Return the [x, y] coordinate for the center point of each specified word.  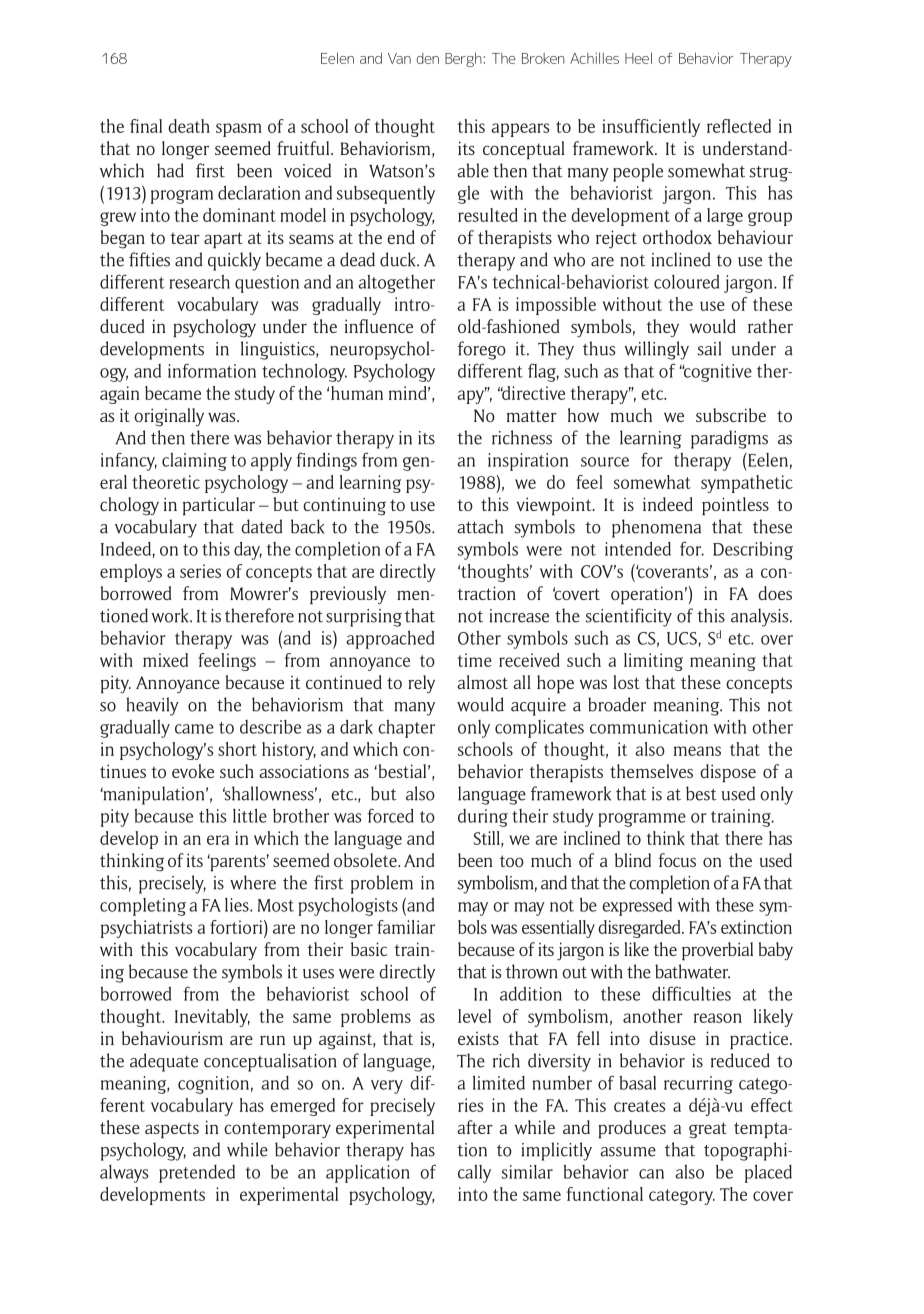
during [483, 818]
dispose [728, 773]
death [189, 126]
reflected [739, 126]
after [475, 1127]
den [428, 58]
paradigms [729, 439]
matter [532, 416]
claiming [194, 462]
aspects [172, 1130]
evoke [193, 771]
